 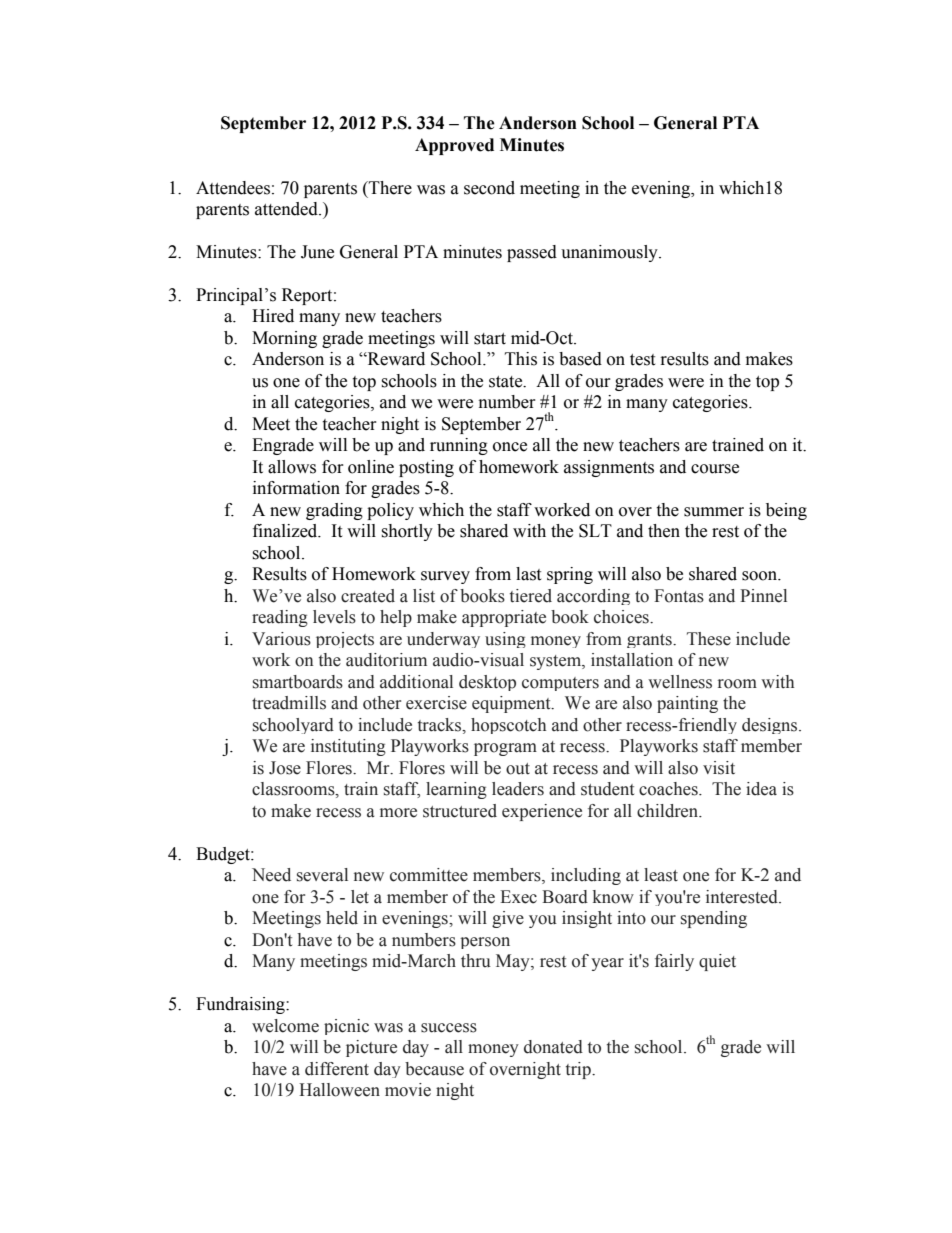 What do you see at coordinates (717, 962) in the document?
I see `quiet` at bounding box center [717, 962].
